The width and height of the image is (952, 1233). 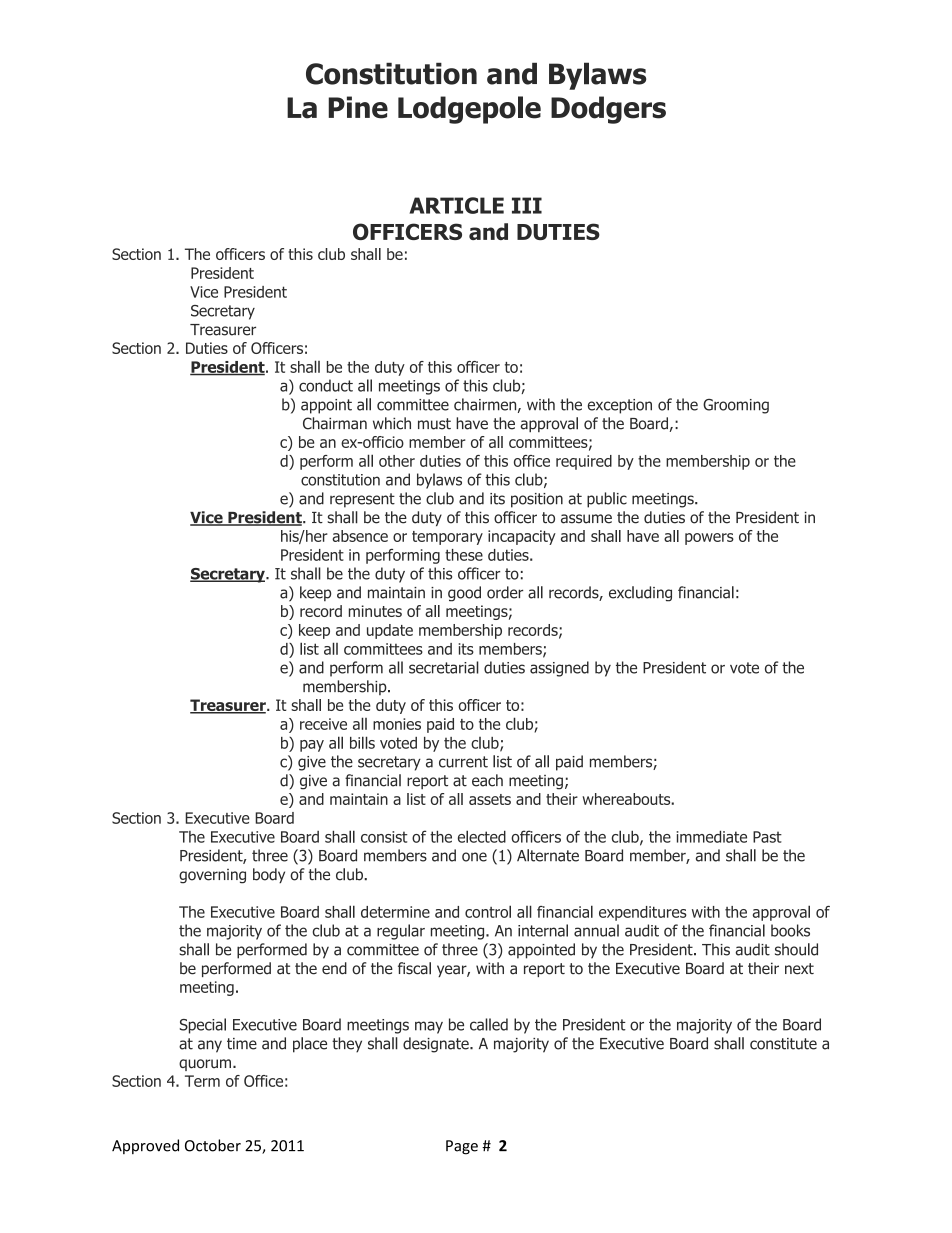 What do you see at coordinates (608, 110) in the image?
I see `Dodgers` at bounding box center [608, 110].
